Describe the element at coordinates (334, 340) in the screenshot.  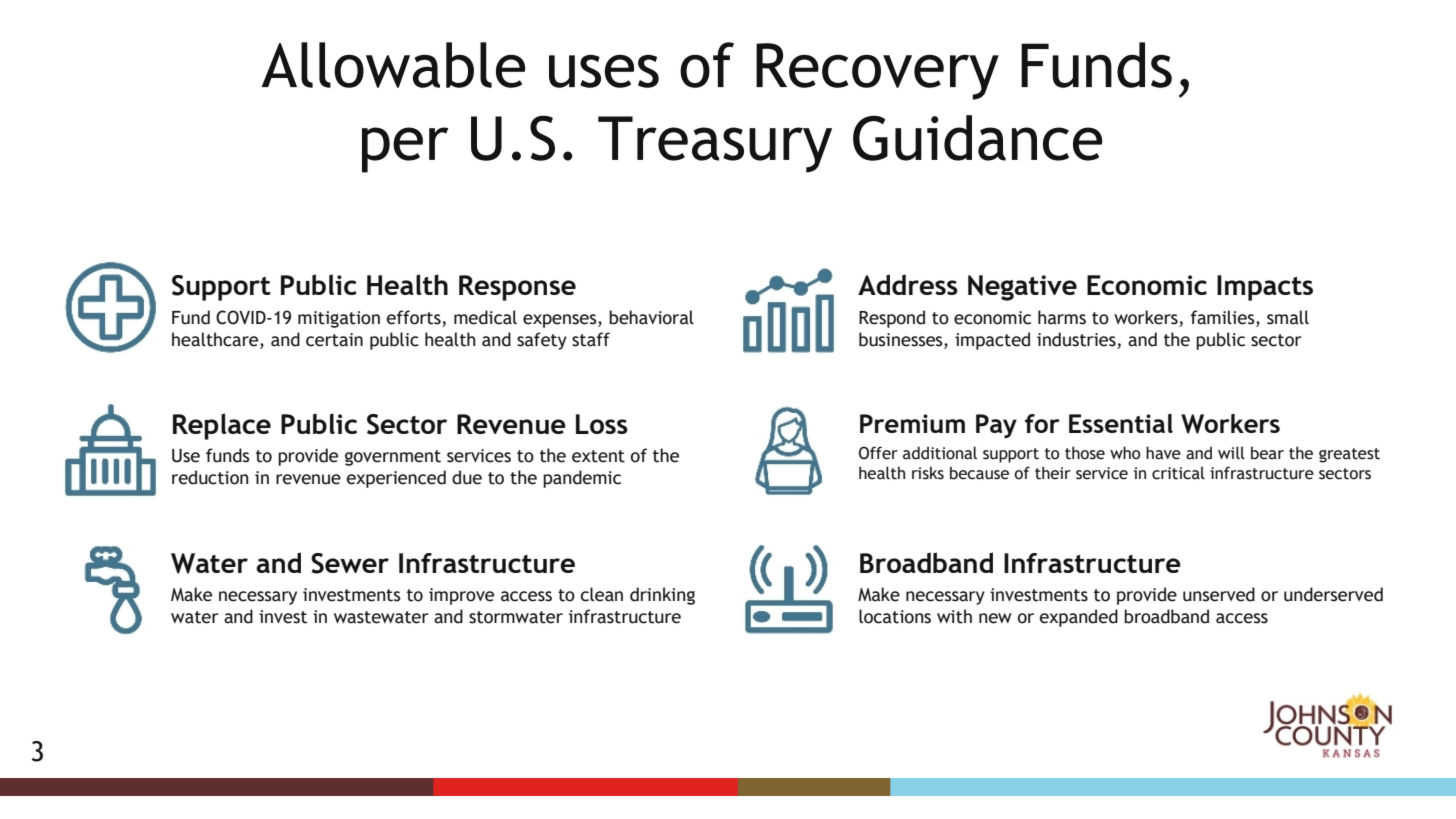
I see `certain` at that location.
